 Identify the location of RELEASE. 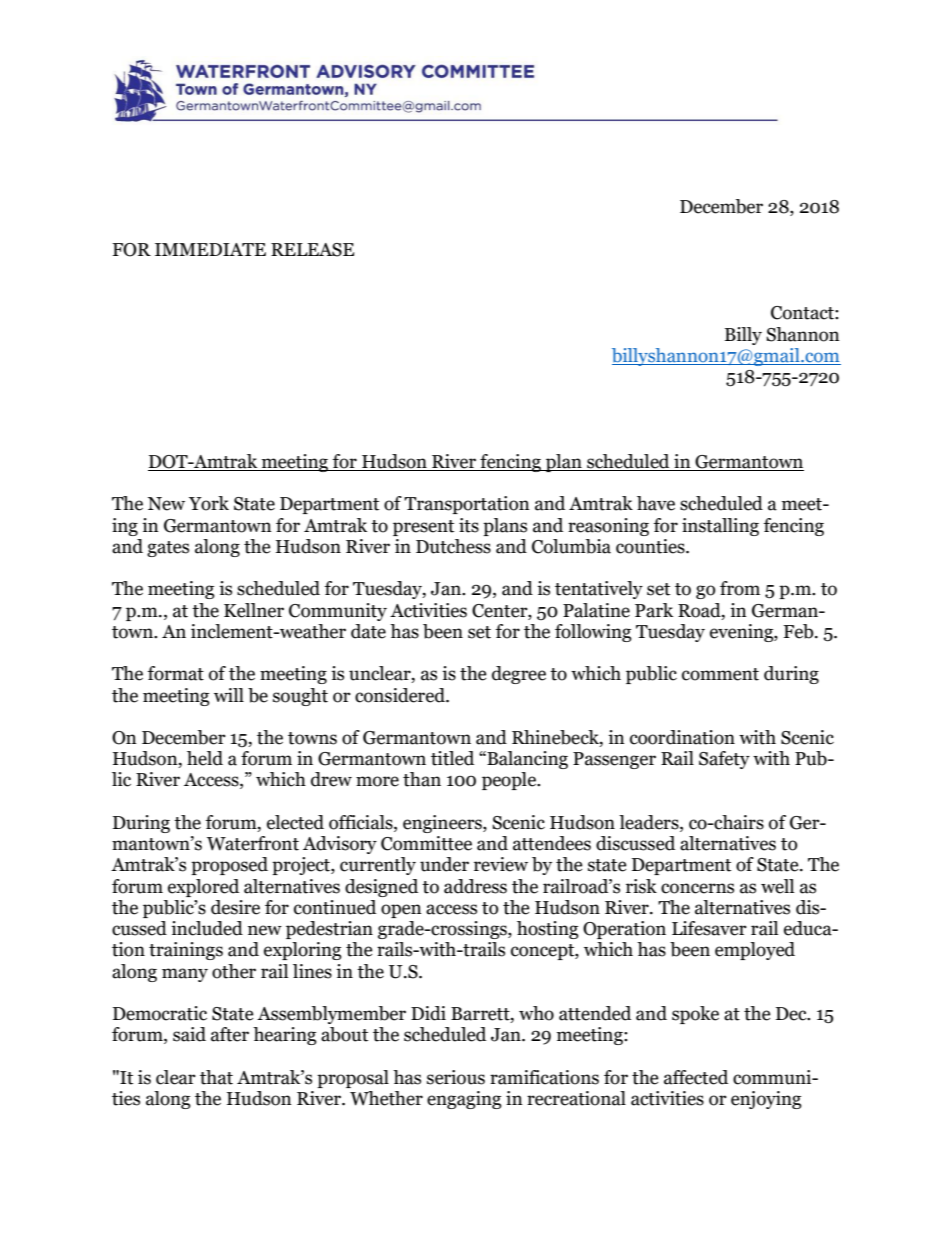
(312, 250).
